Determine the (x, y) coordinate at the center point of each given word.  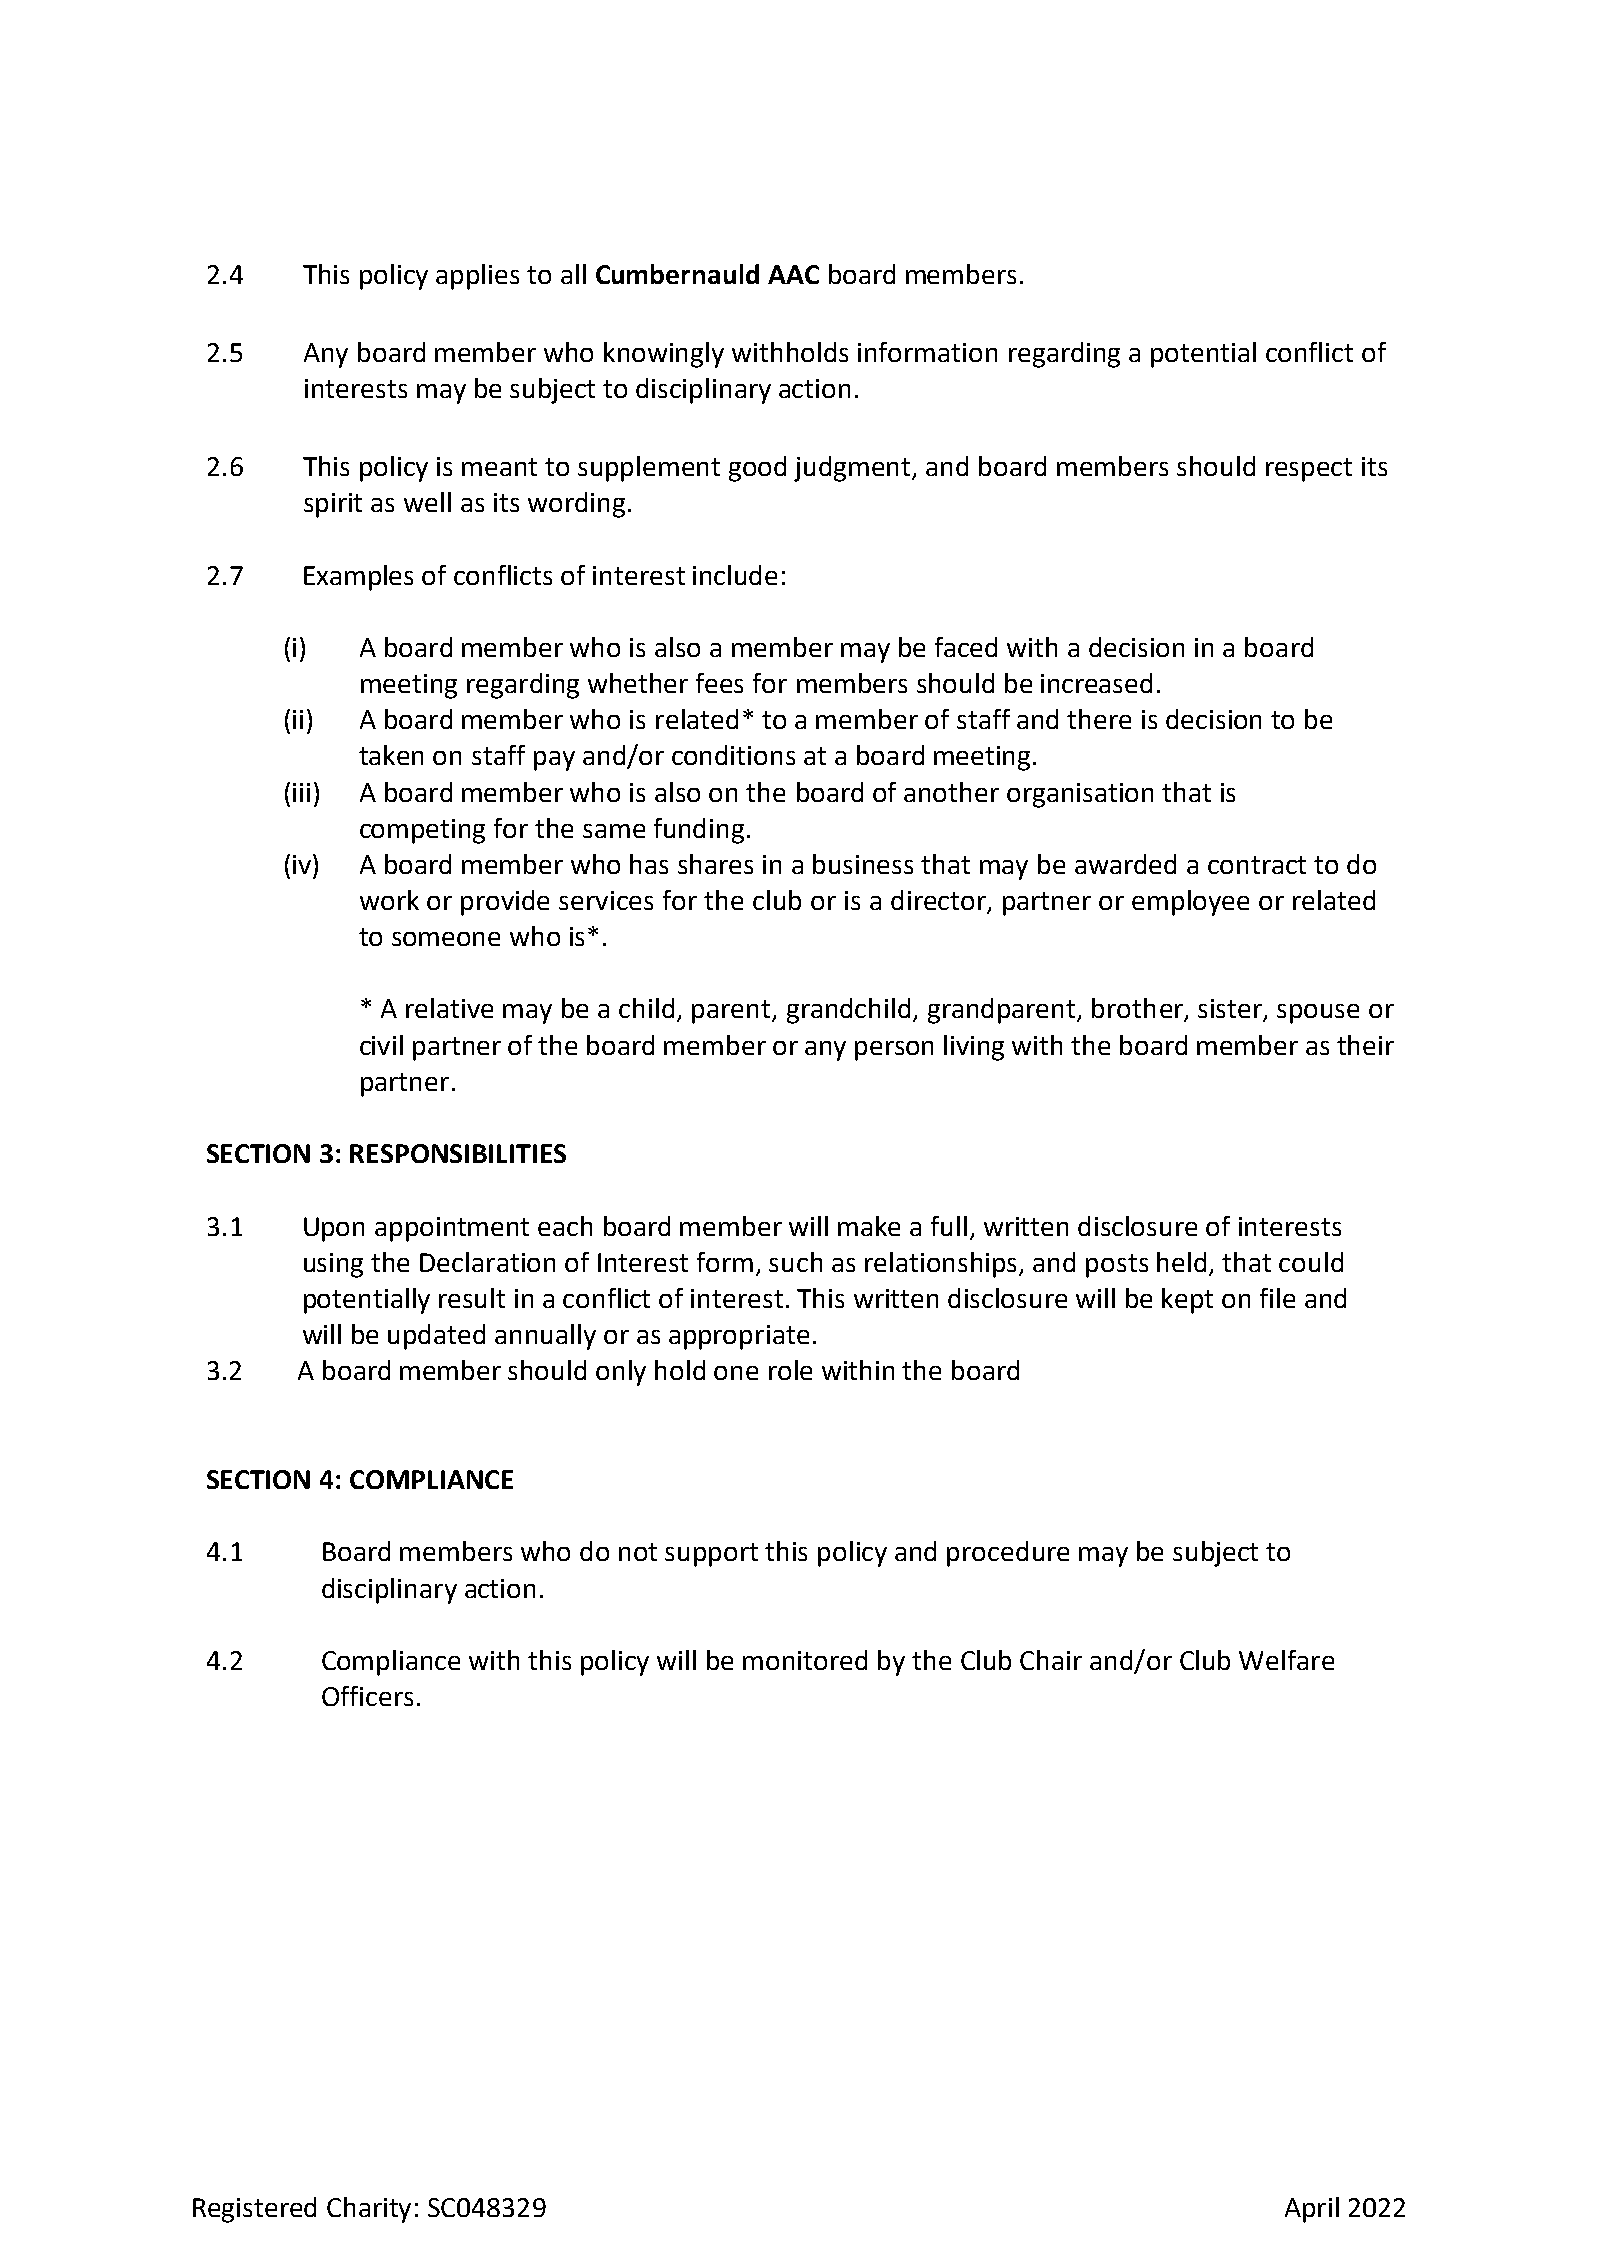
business (863, 864)
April (1312, 2210)
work (389, 900)
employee (1190, 903)
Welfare (1286, 1660)
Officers (367, 1696)
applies (477, 277)
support (711, 1555)
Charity (369, 2210)
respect (1309, 470)
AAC (793, 274)
